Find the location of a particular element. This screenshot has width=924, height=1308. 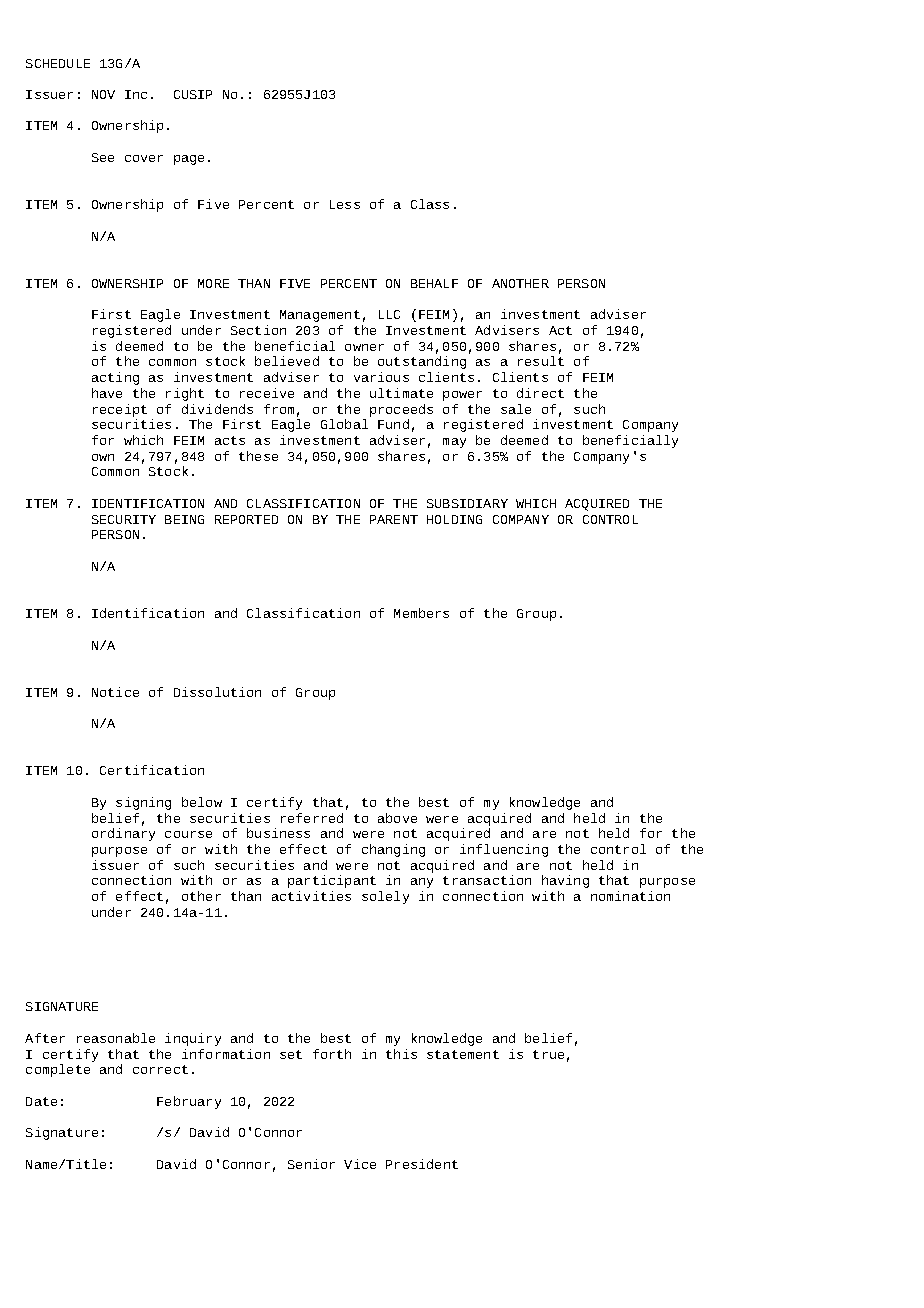

influencing is located at coordinates (504, 850).
